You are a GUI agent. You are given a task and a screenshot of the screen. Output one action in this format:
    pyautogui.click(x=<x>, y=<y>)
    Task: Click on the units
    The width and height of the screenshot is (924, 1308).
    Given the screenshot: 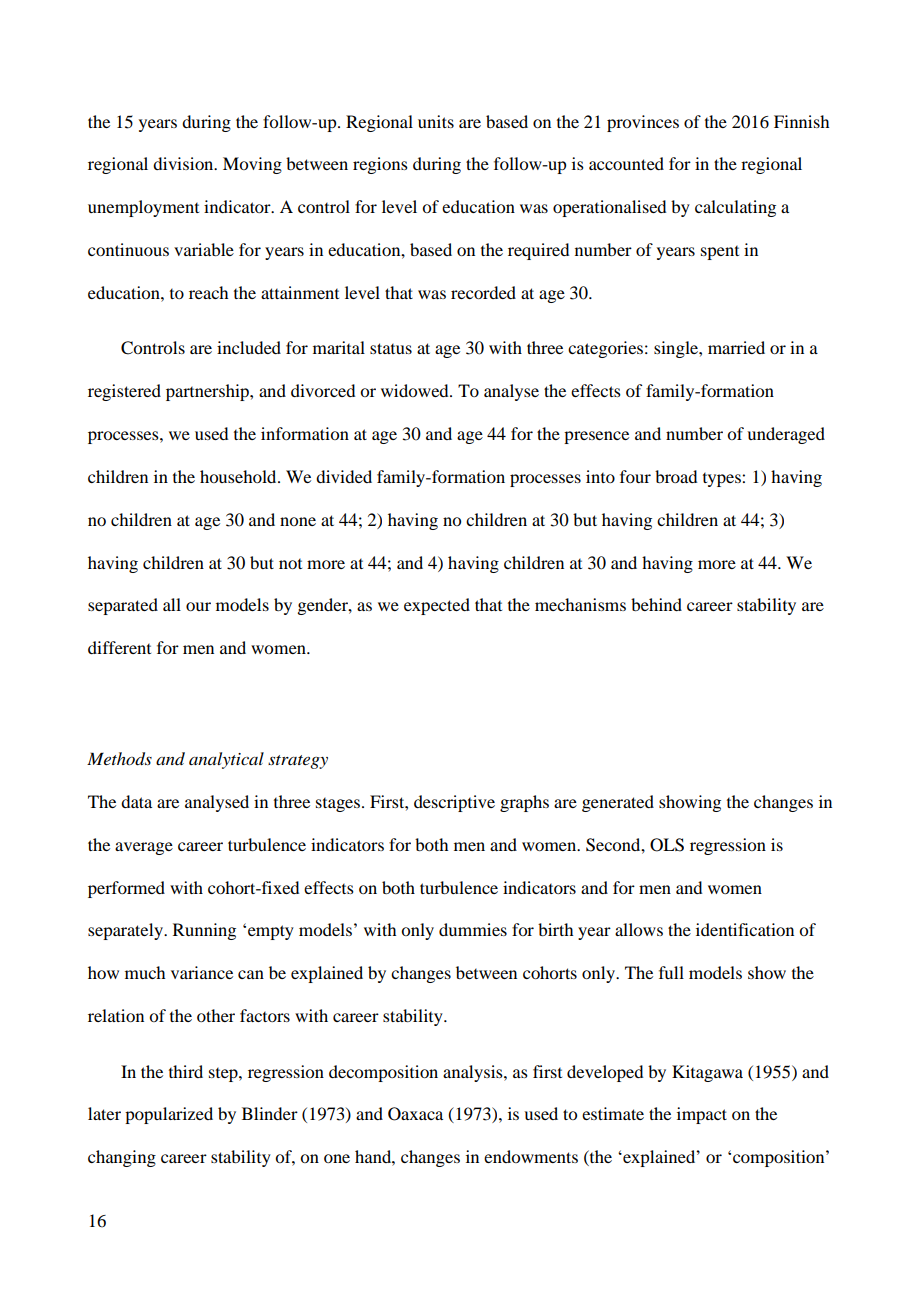 What is the action you would take?
    pyautogui.click(x=436, y=121)
